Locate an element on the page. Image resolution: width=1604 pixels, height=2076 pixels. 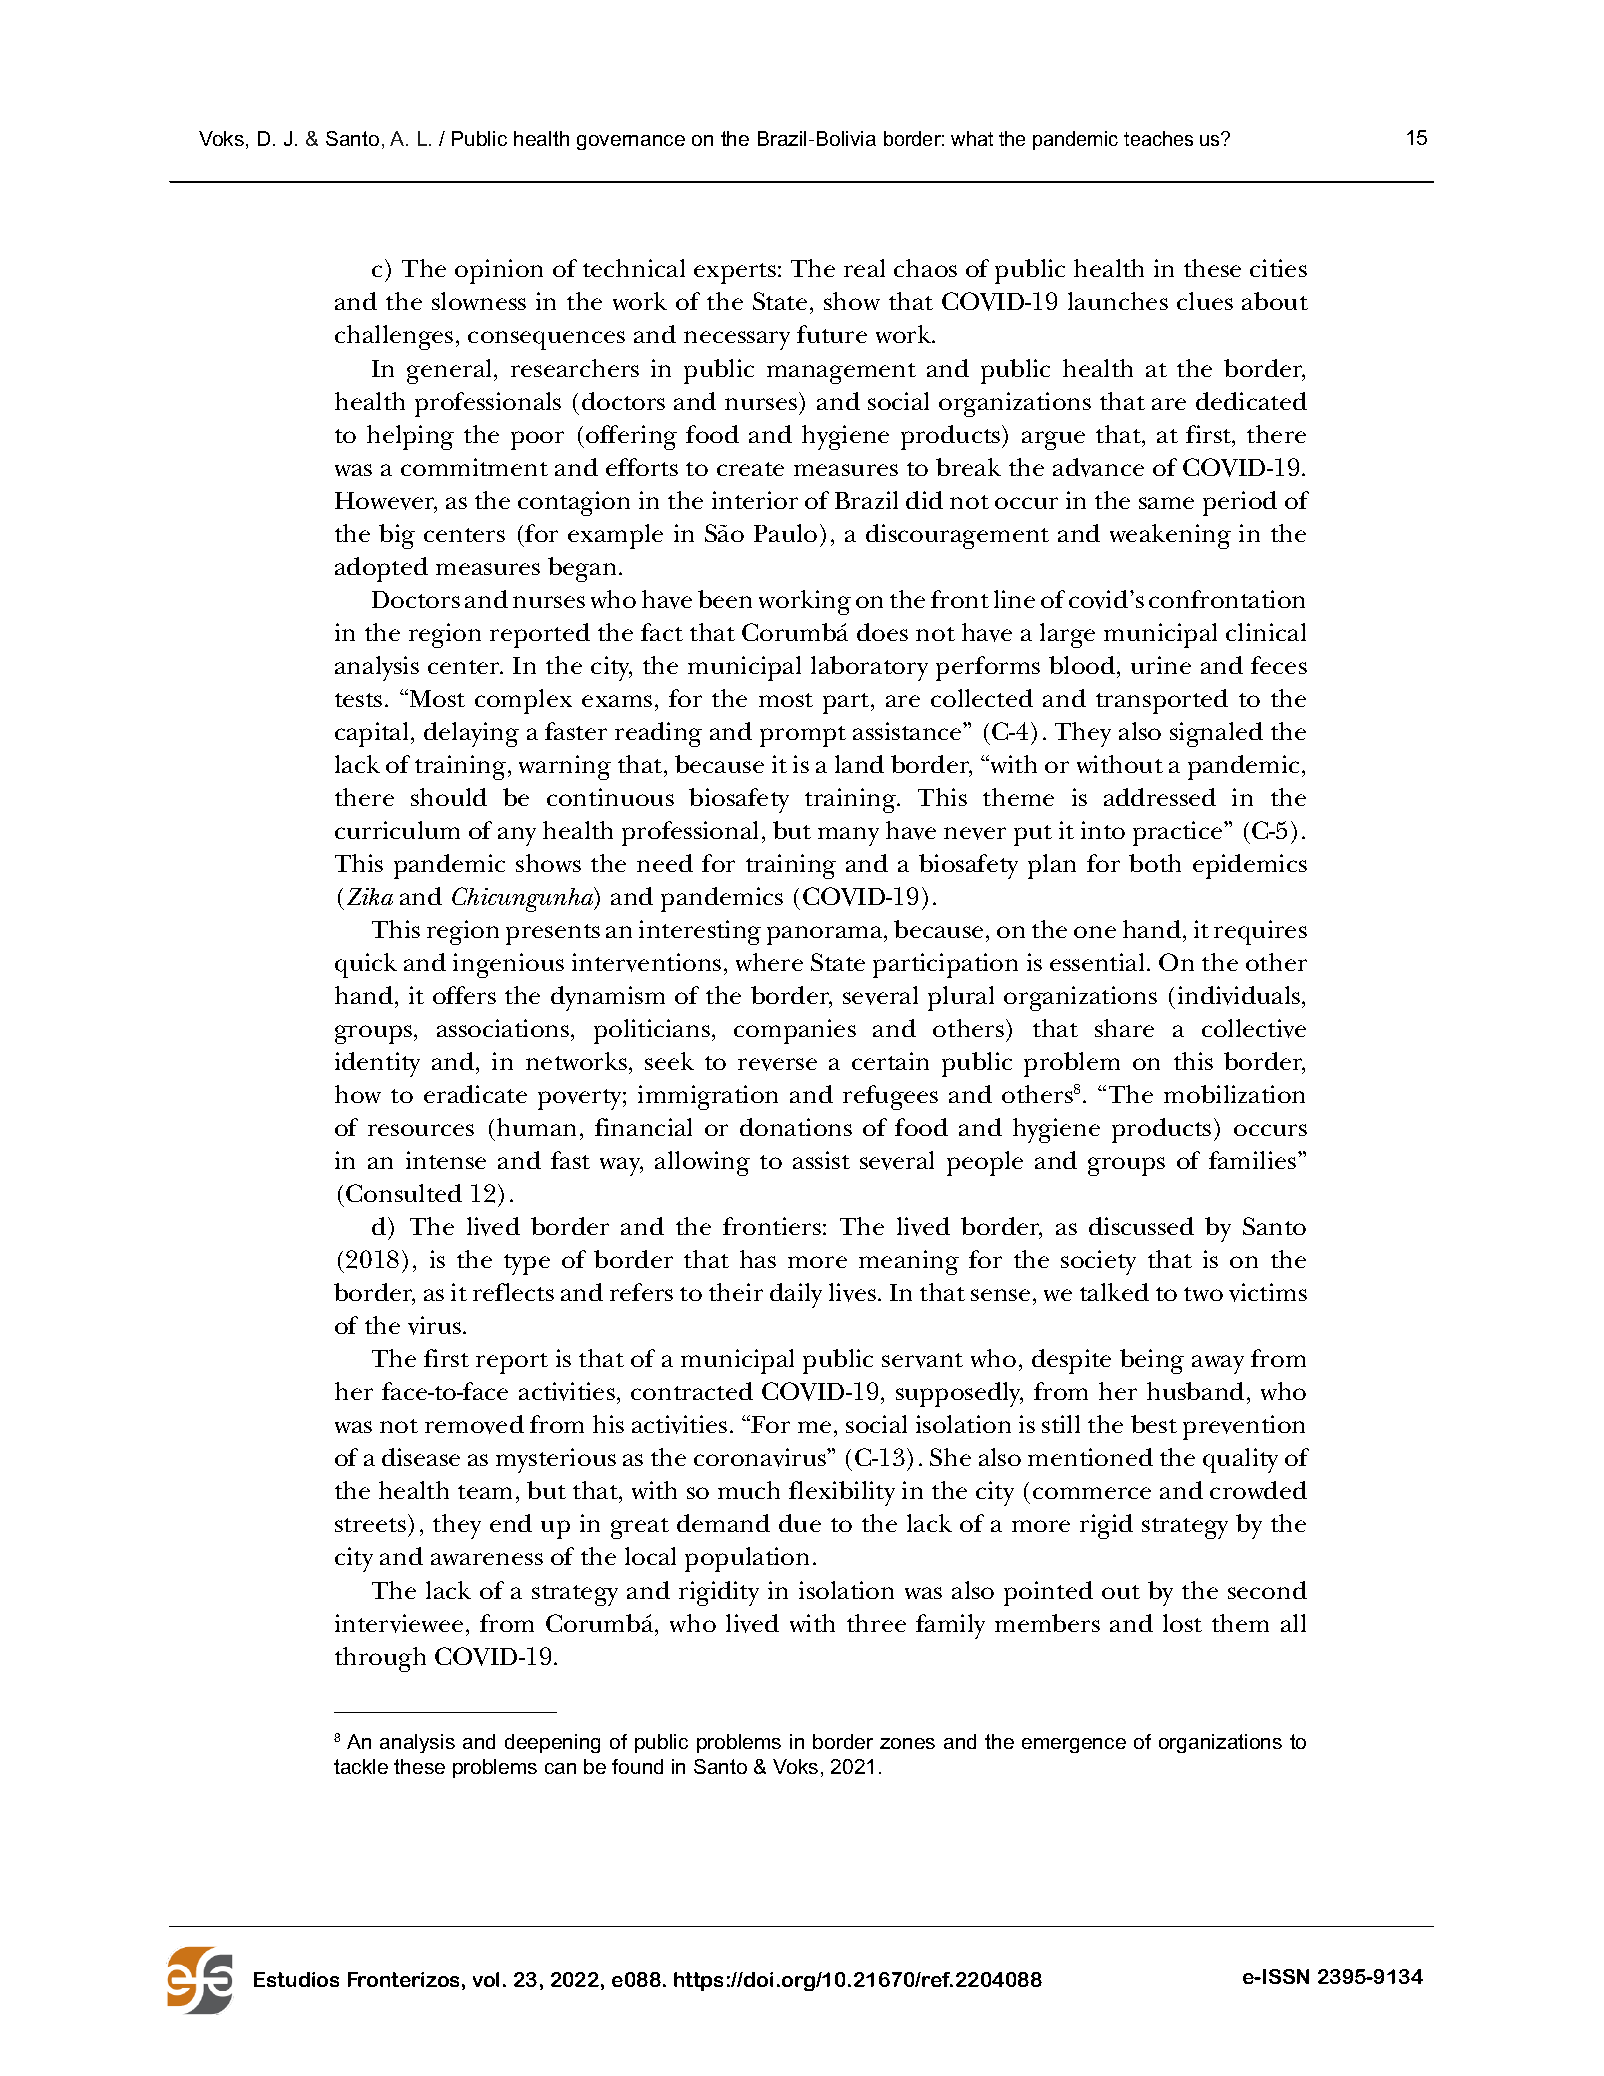
does is located at coordinates (882, 632).
